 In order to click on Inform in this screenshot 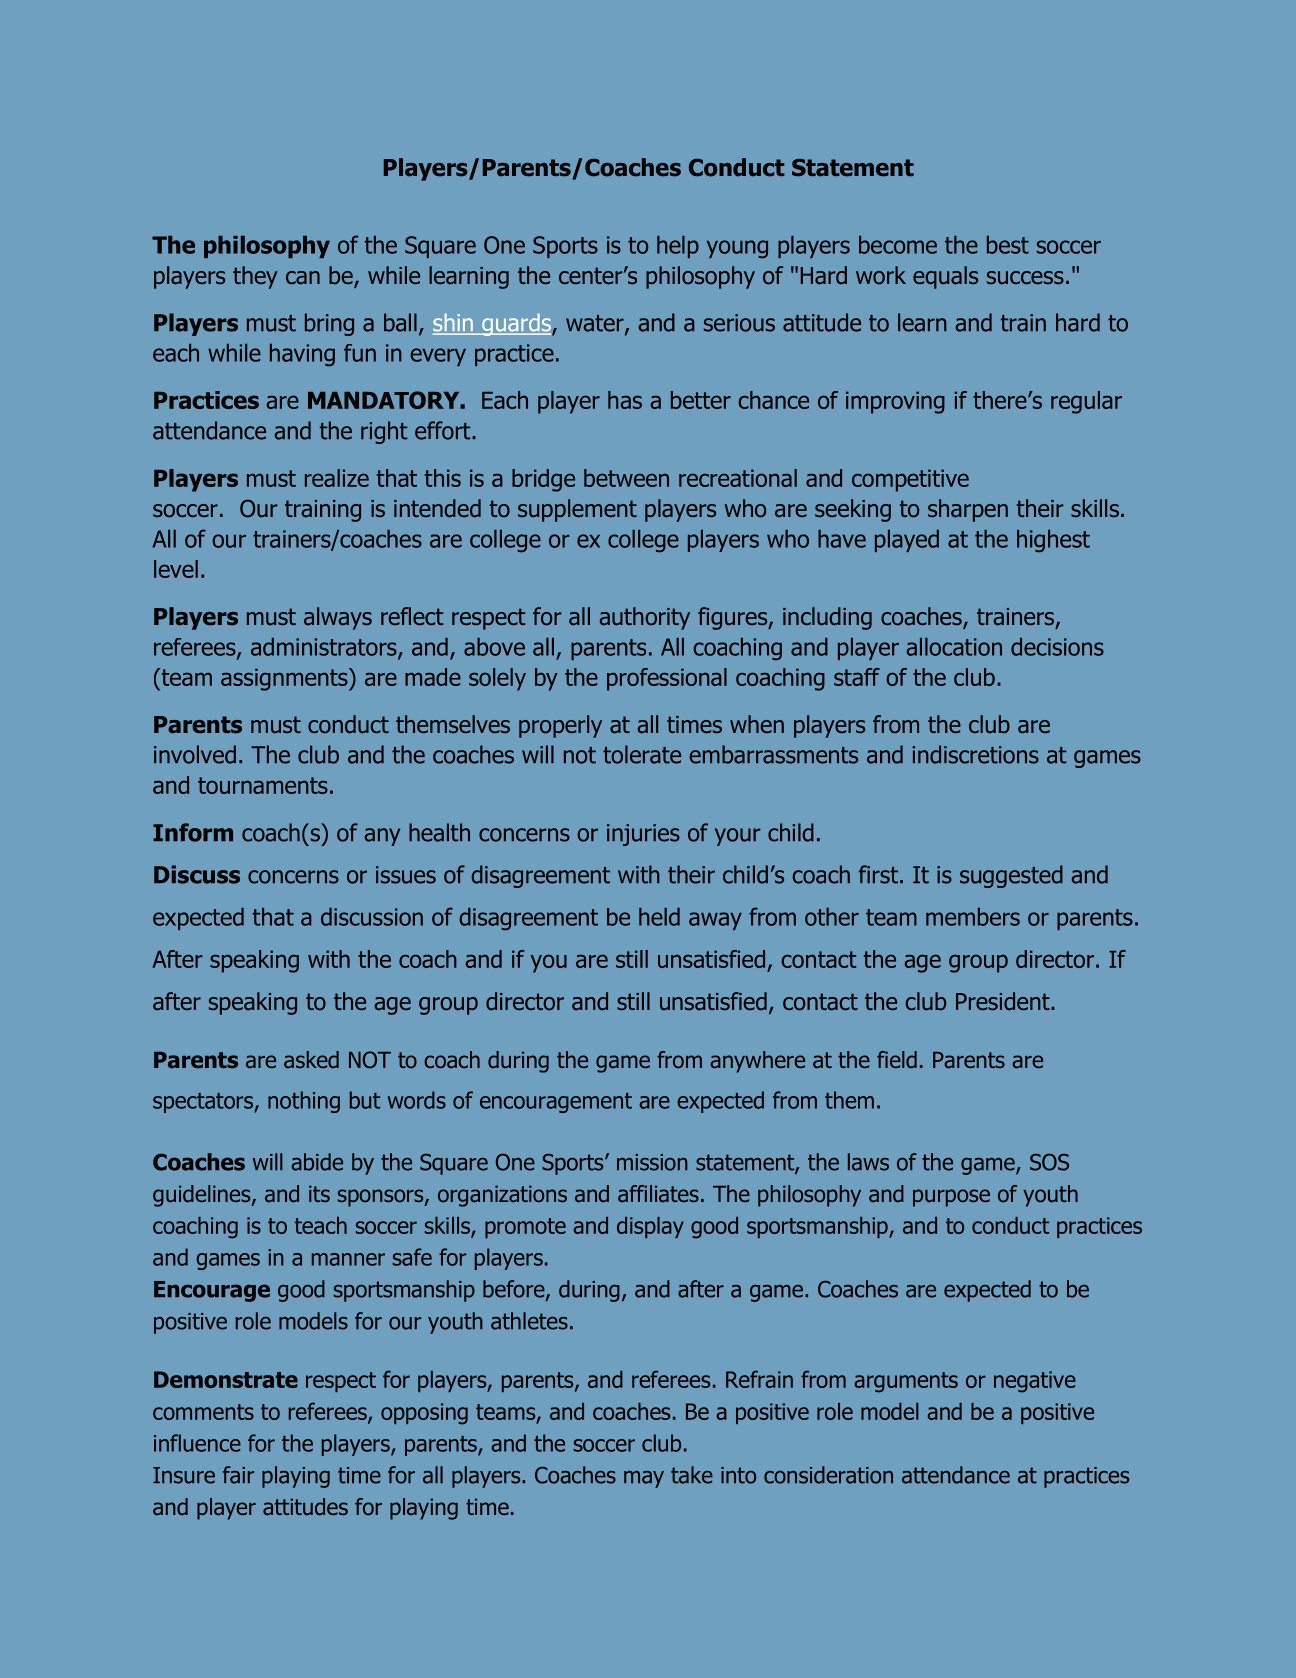, I will do `click(193, 832)`.
